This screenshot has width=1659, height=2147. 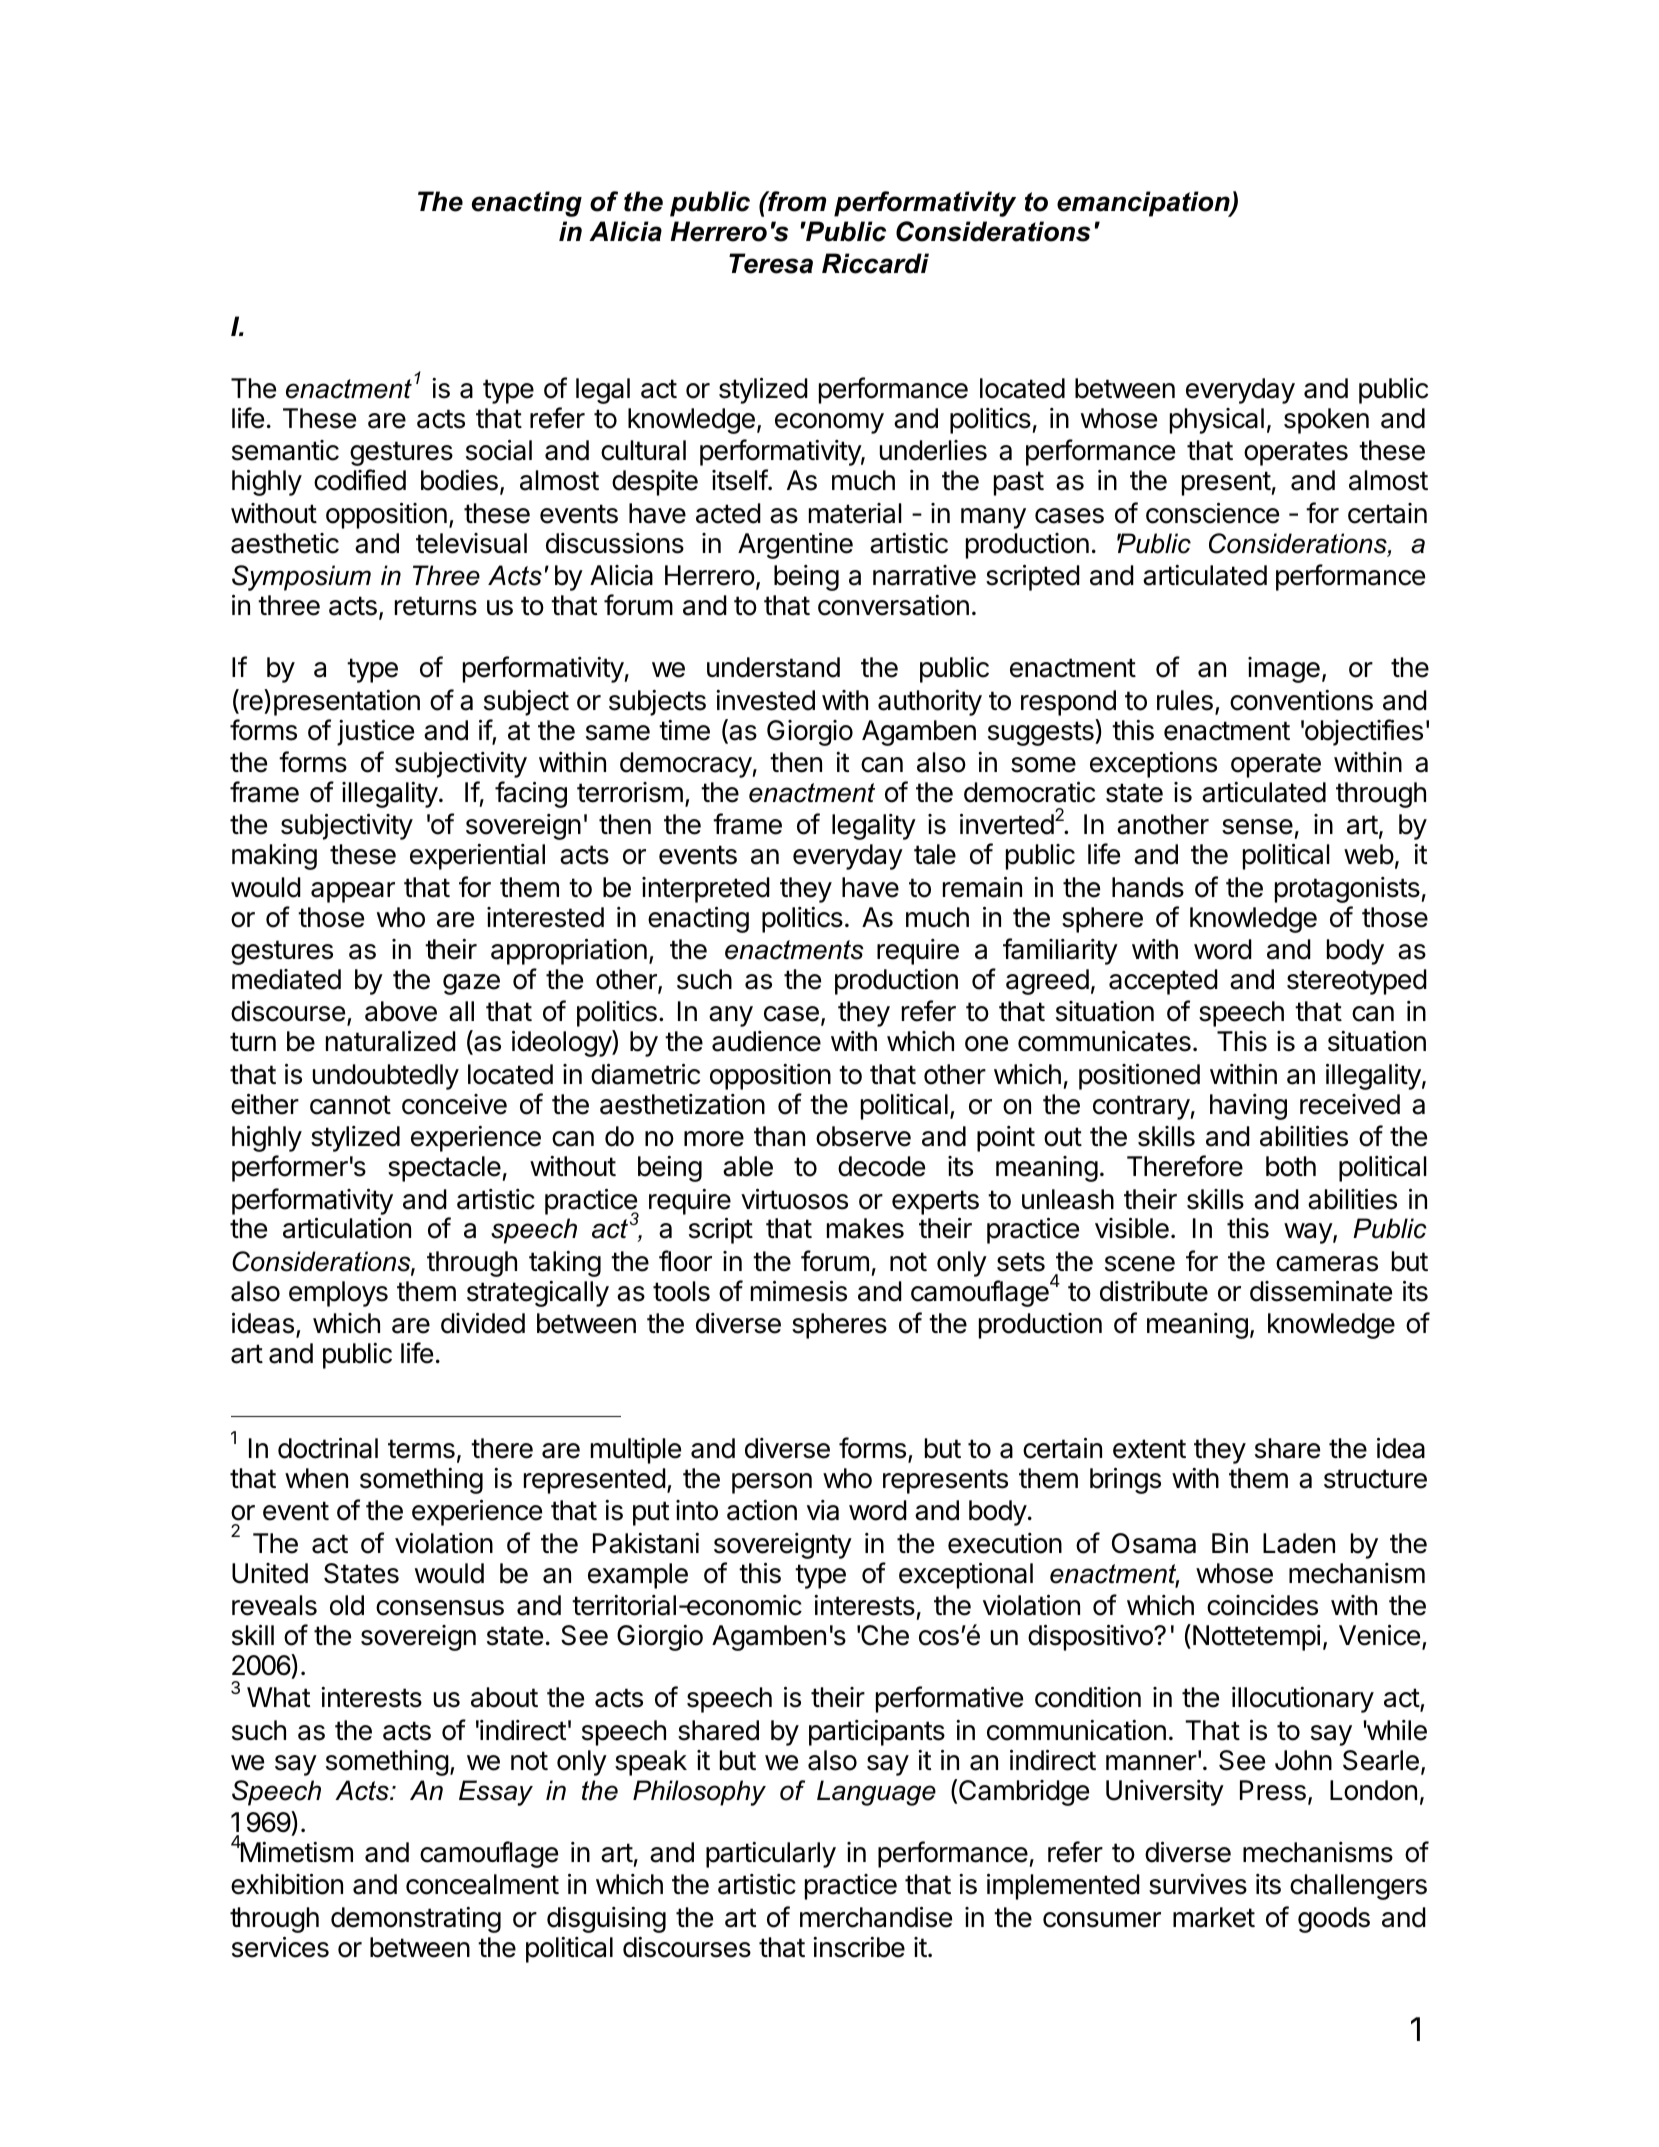 I want to click on undoubtedly, so click(x=386, y=1077).
